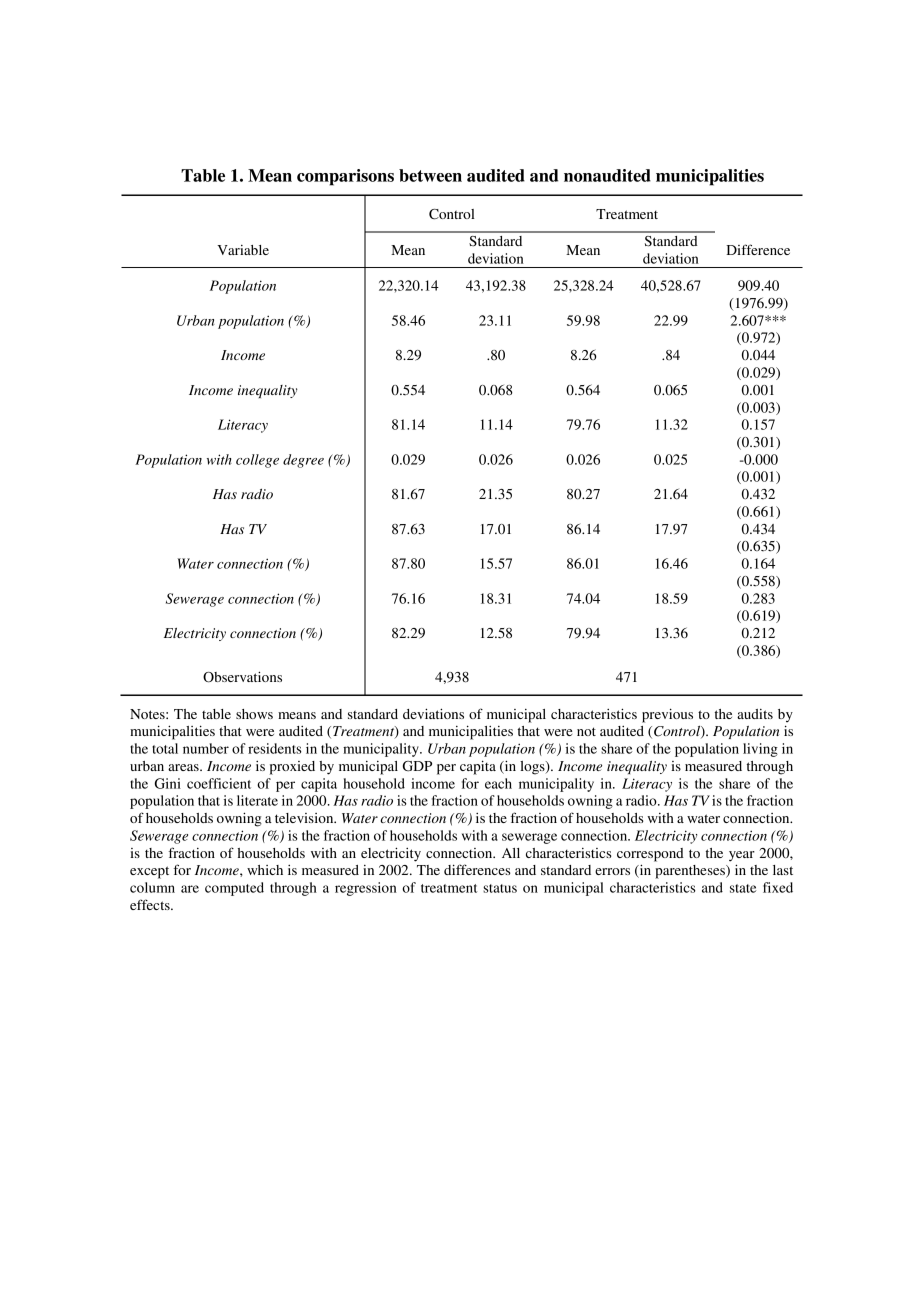 The image size is (924, 1308). Describe the element at coordinates (345, 177) in the screenshot. I see `comparisons` at that location.
